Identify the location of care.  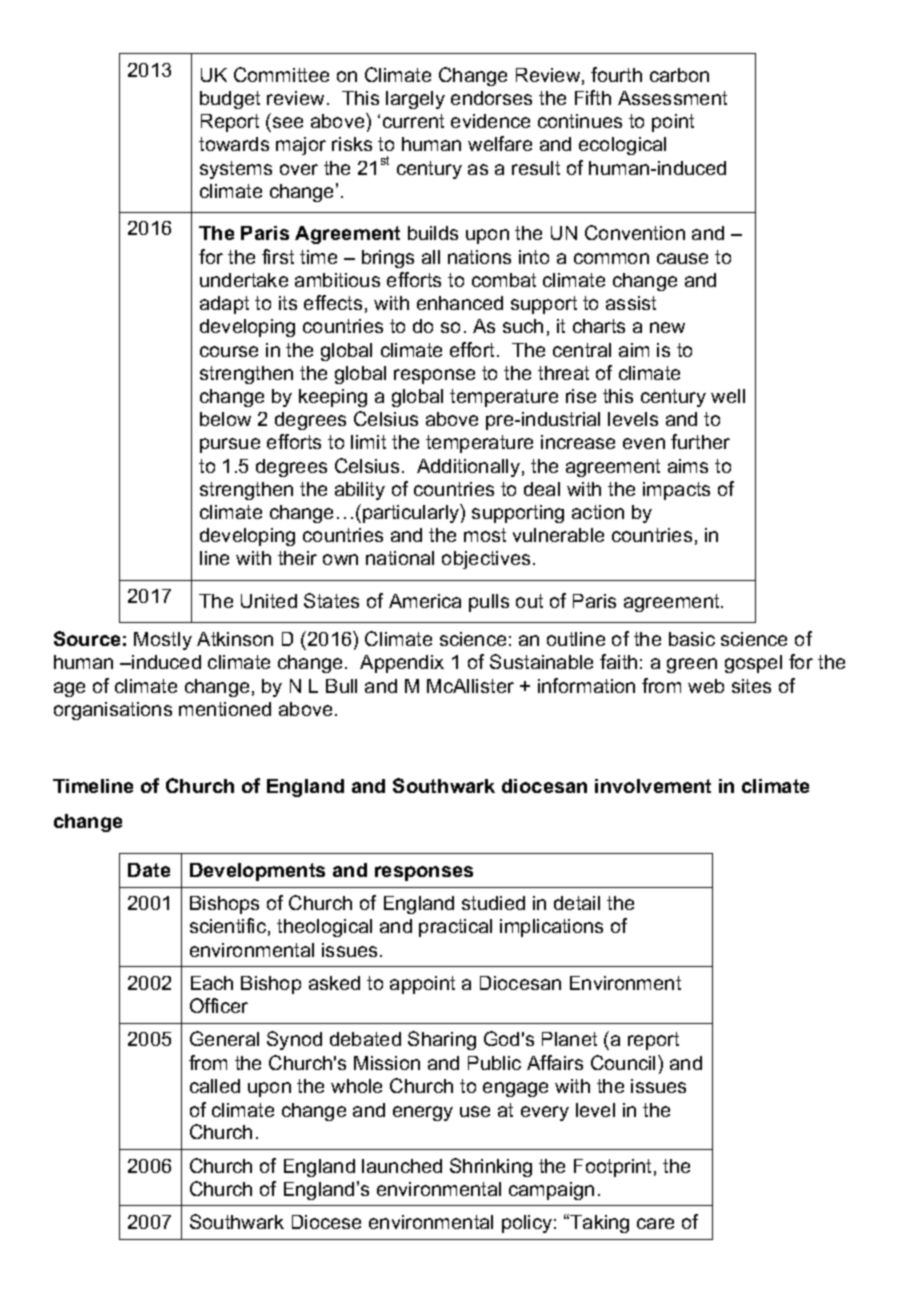
(655, 1223).
